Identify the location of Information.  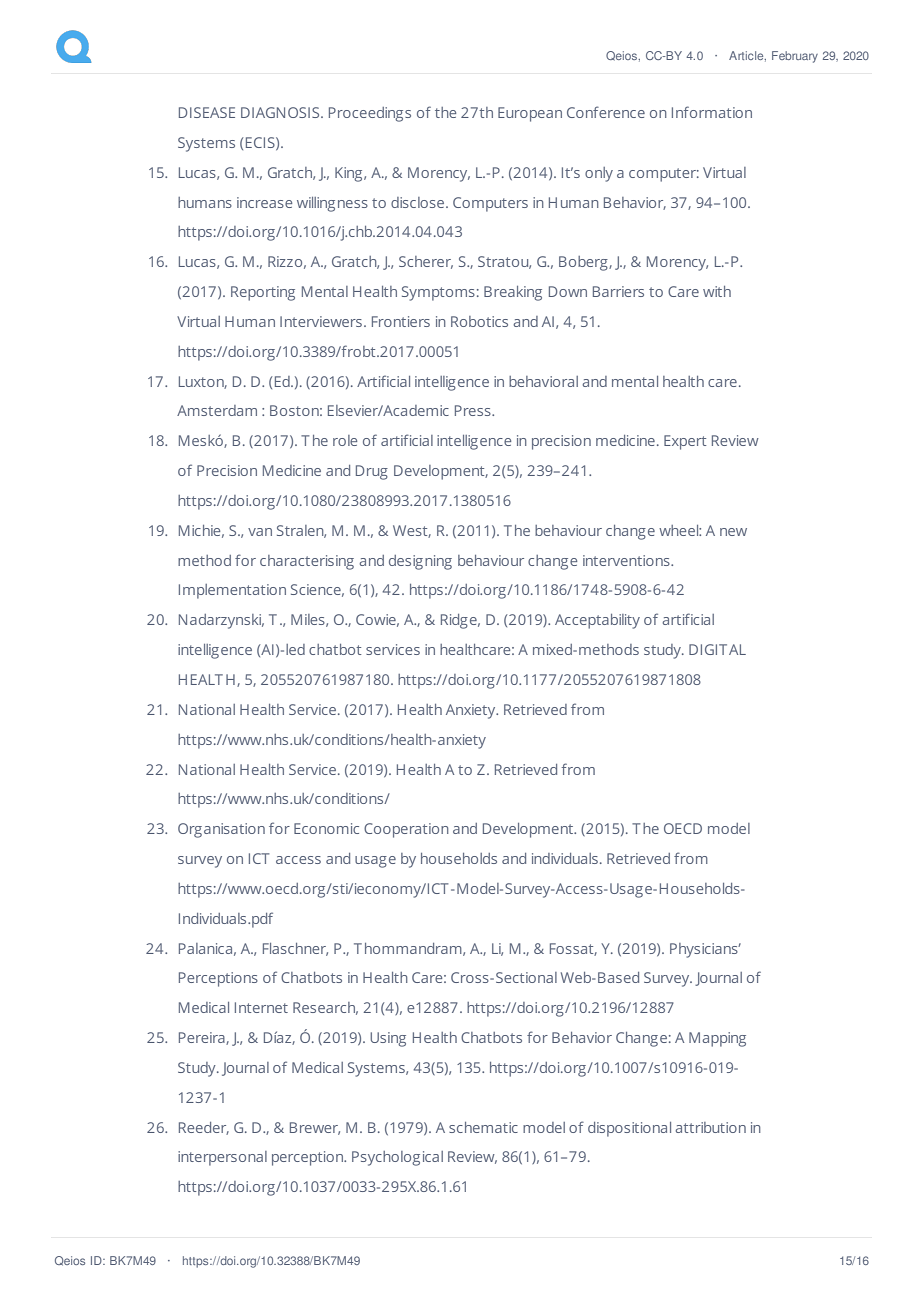
(712, 112).
